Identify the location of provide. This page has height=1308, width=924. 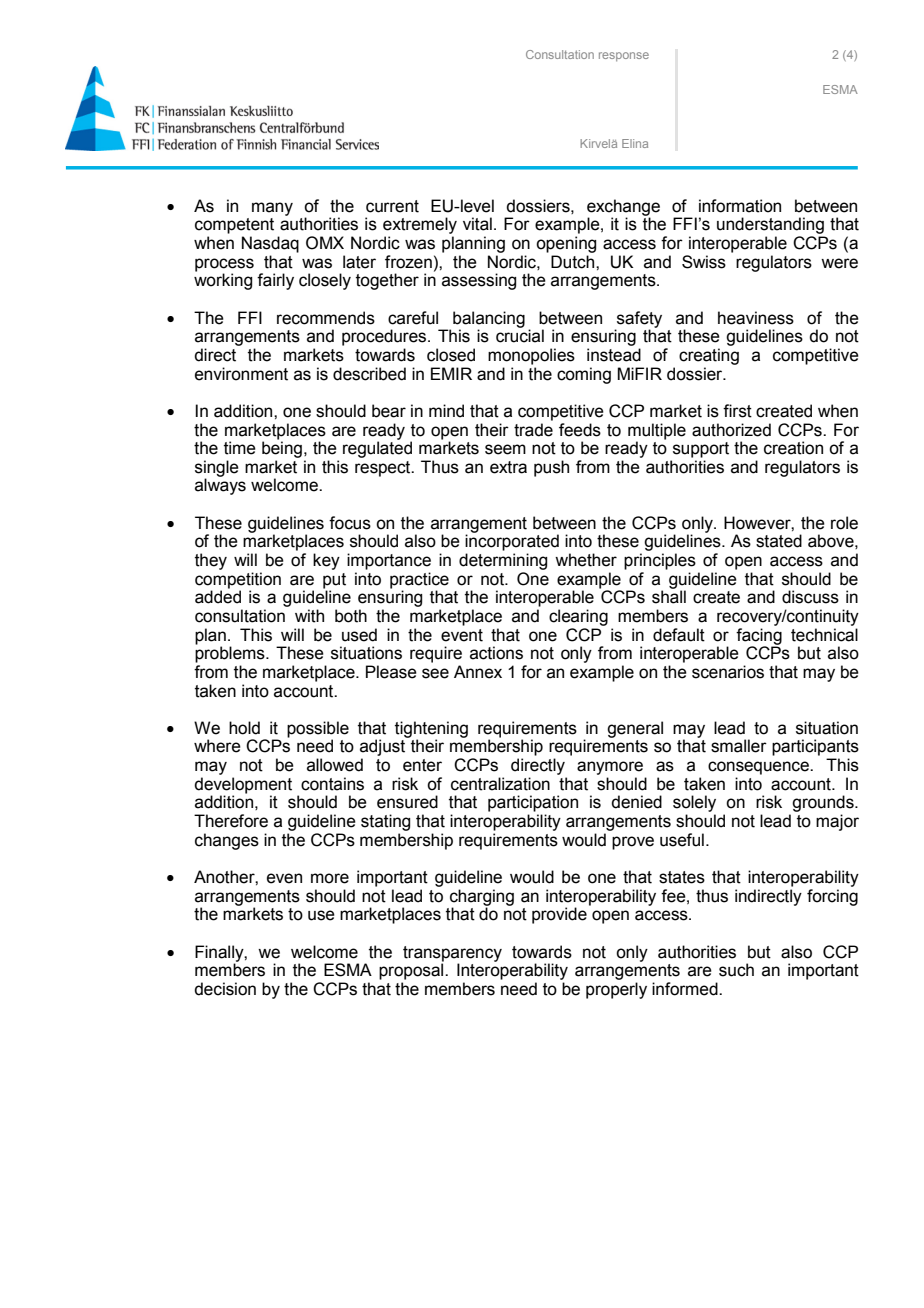
(559, 915).
